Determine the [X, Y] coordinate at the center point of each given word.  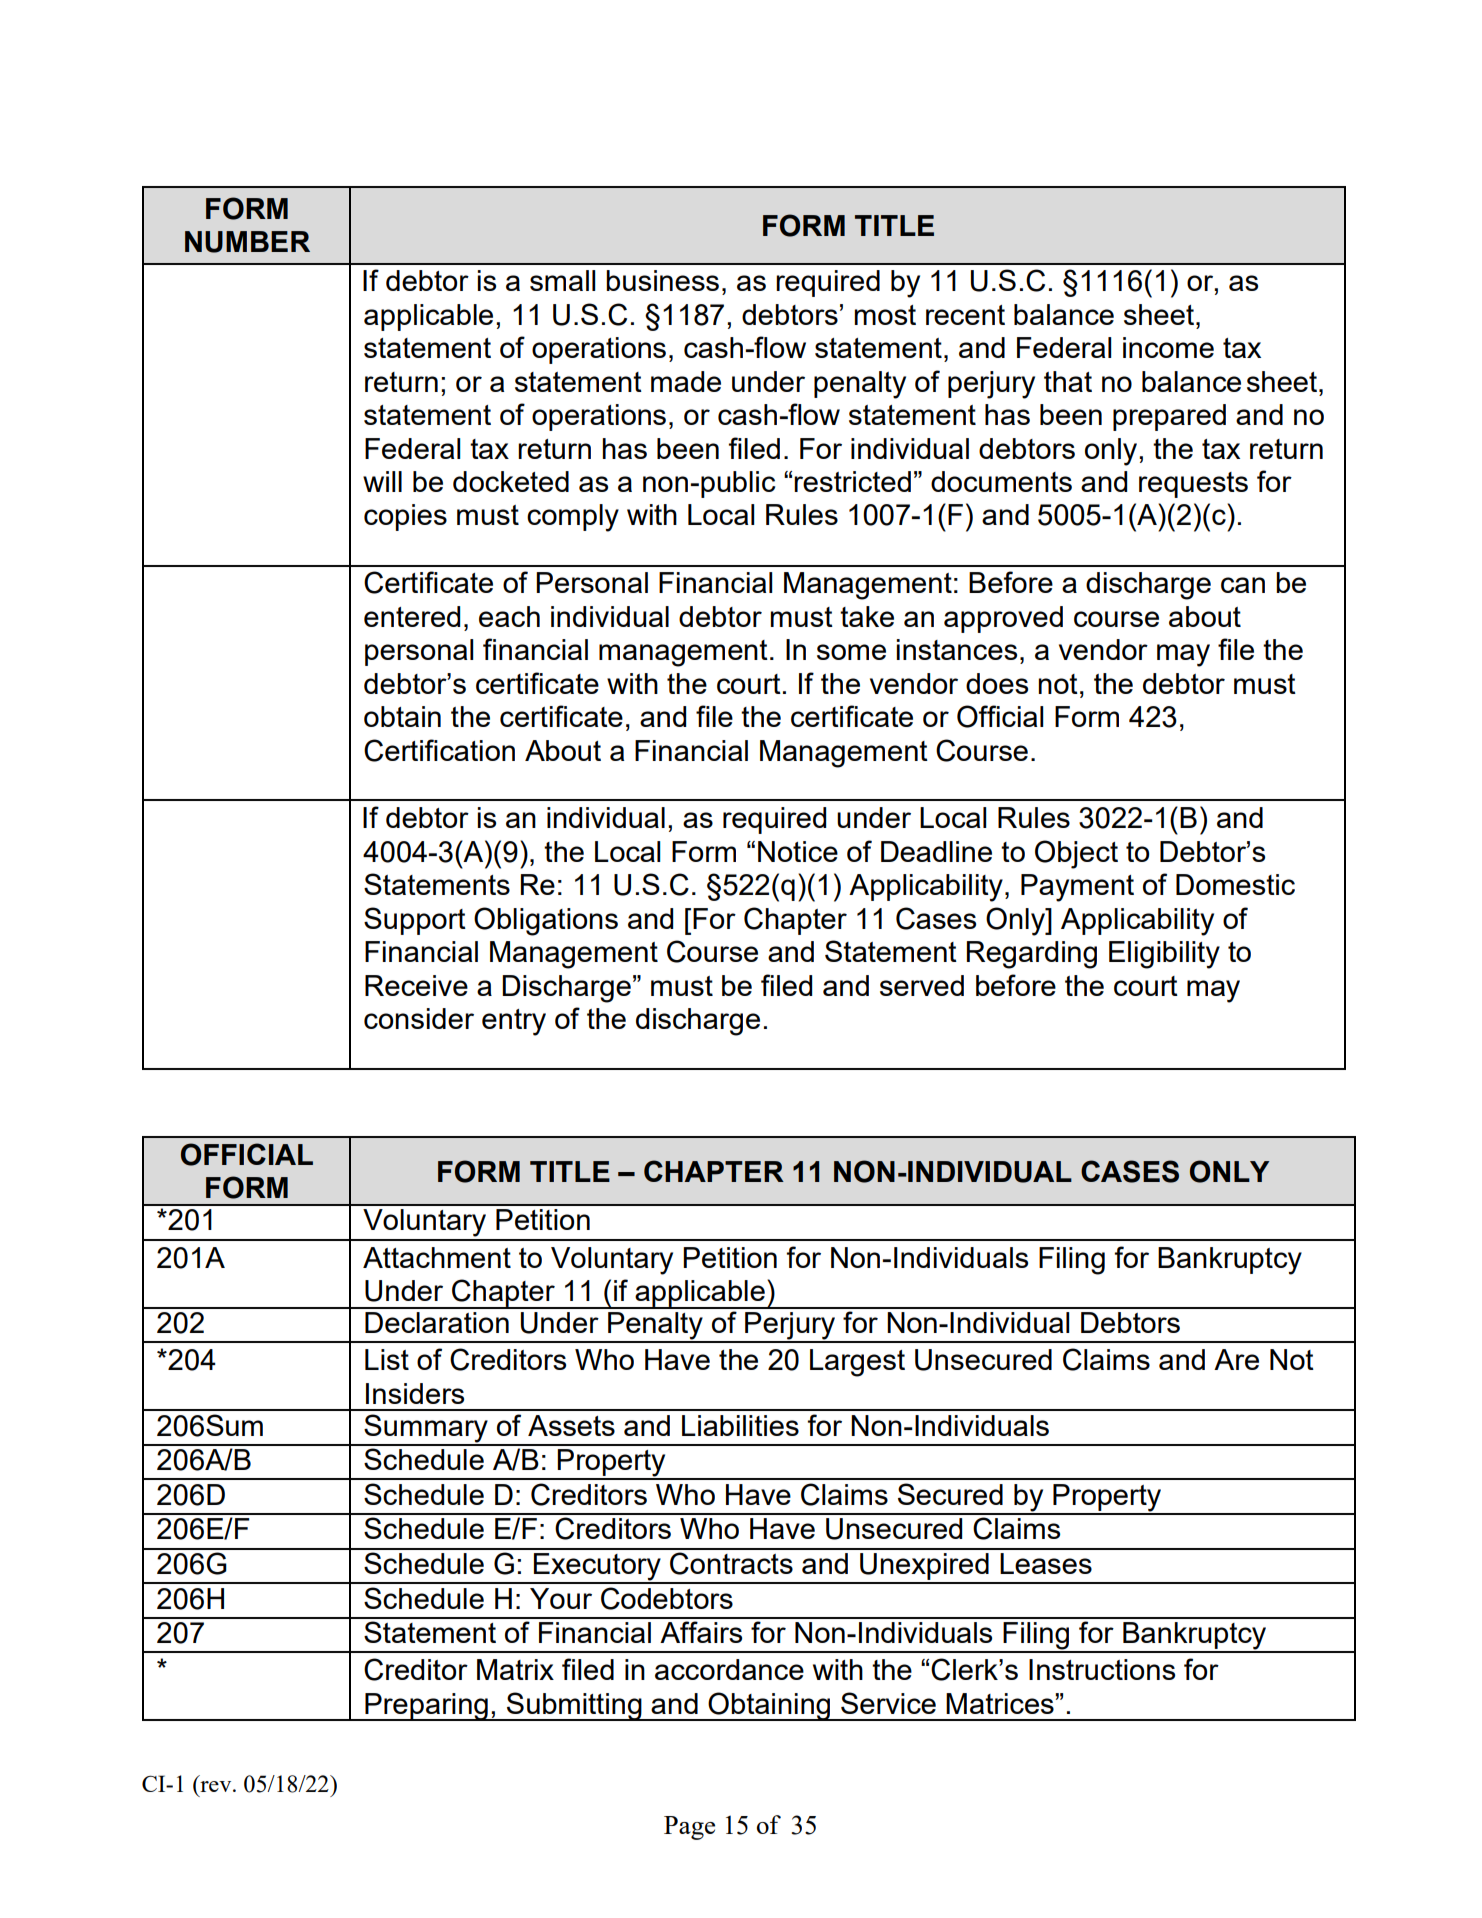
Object [1076, 854]
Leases [1046, 1563]
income [1168, 347]
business [662, 280]
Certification [439, 750]
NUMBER [247, 242]
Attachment [437, 1257]
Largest [857, 1363]
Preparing [426, 1707]
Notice [798, 851]
